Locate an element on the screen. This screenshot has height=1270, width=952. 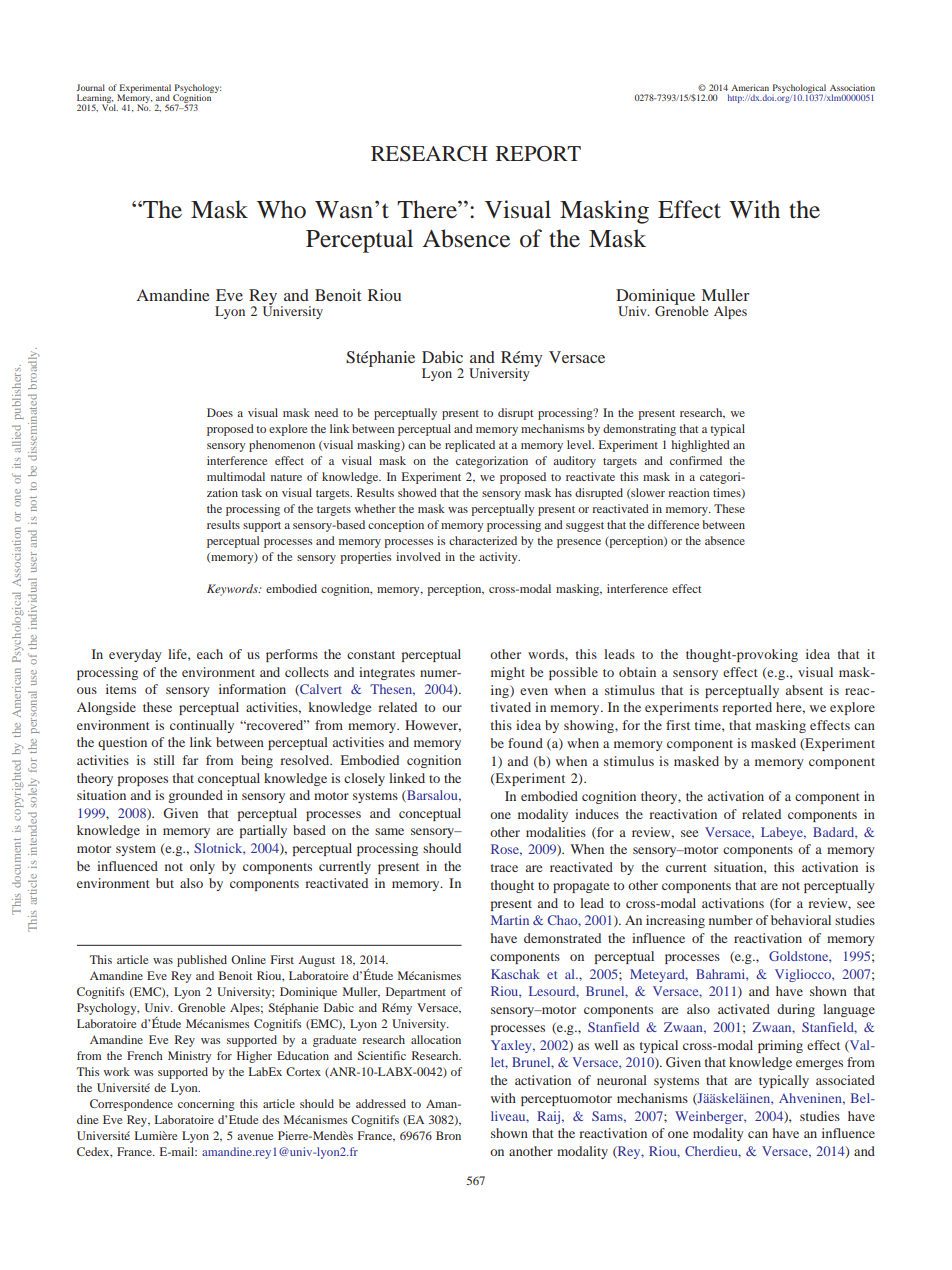
Who is located at coordinates (281, 209).
